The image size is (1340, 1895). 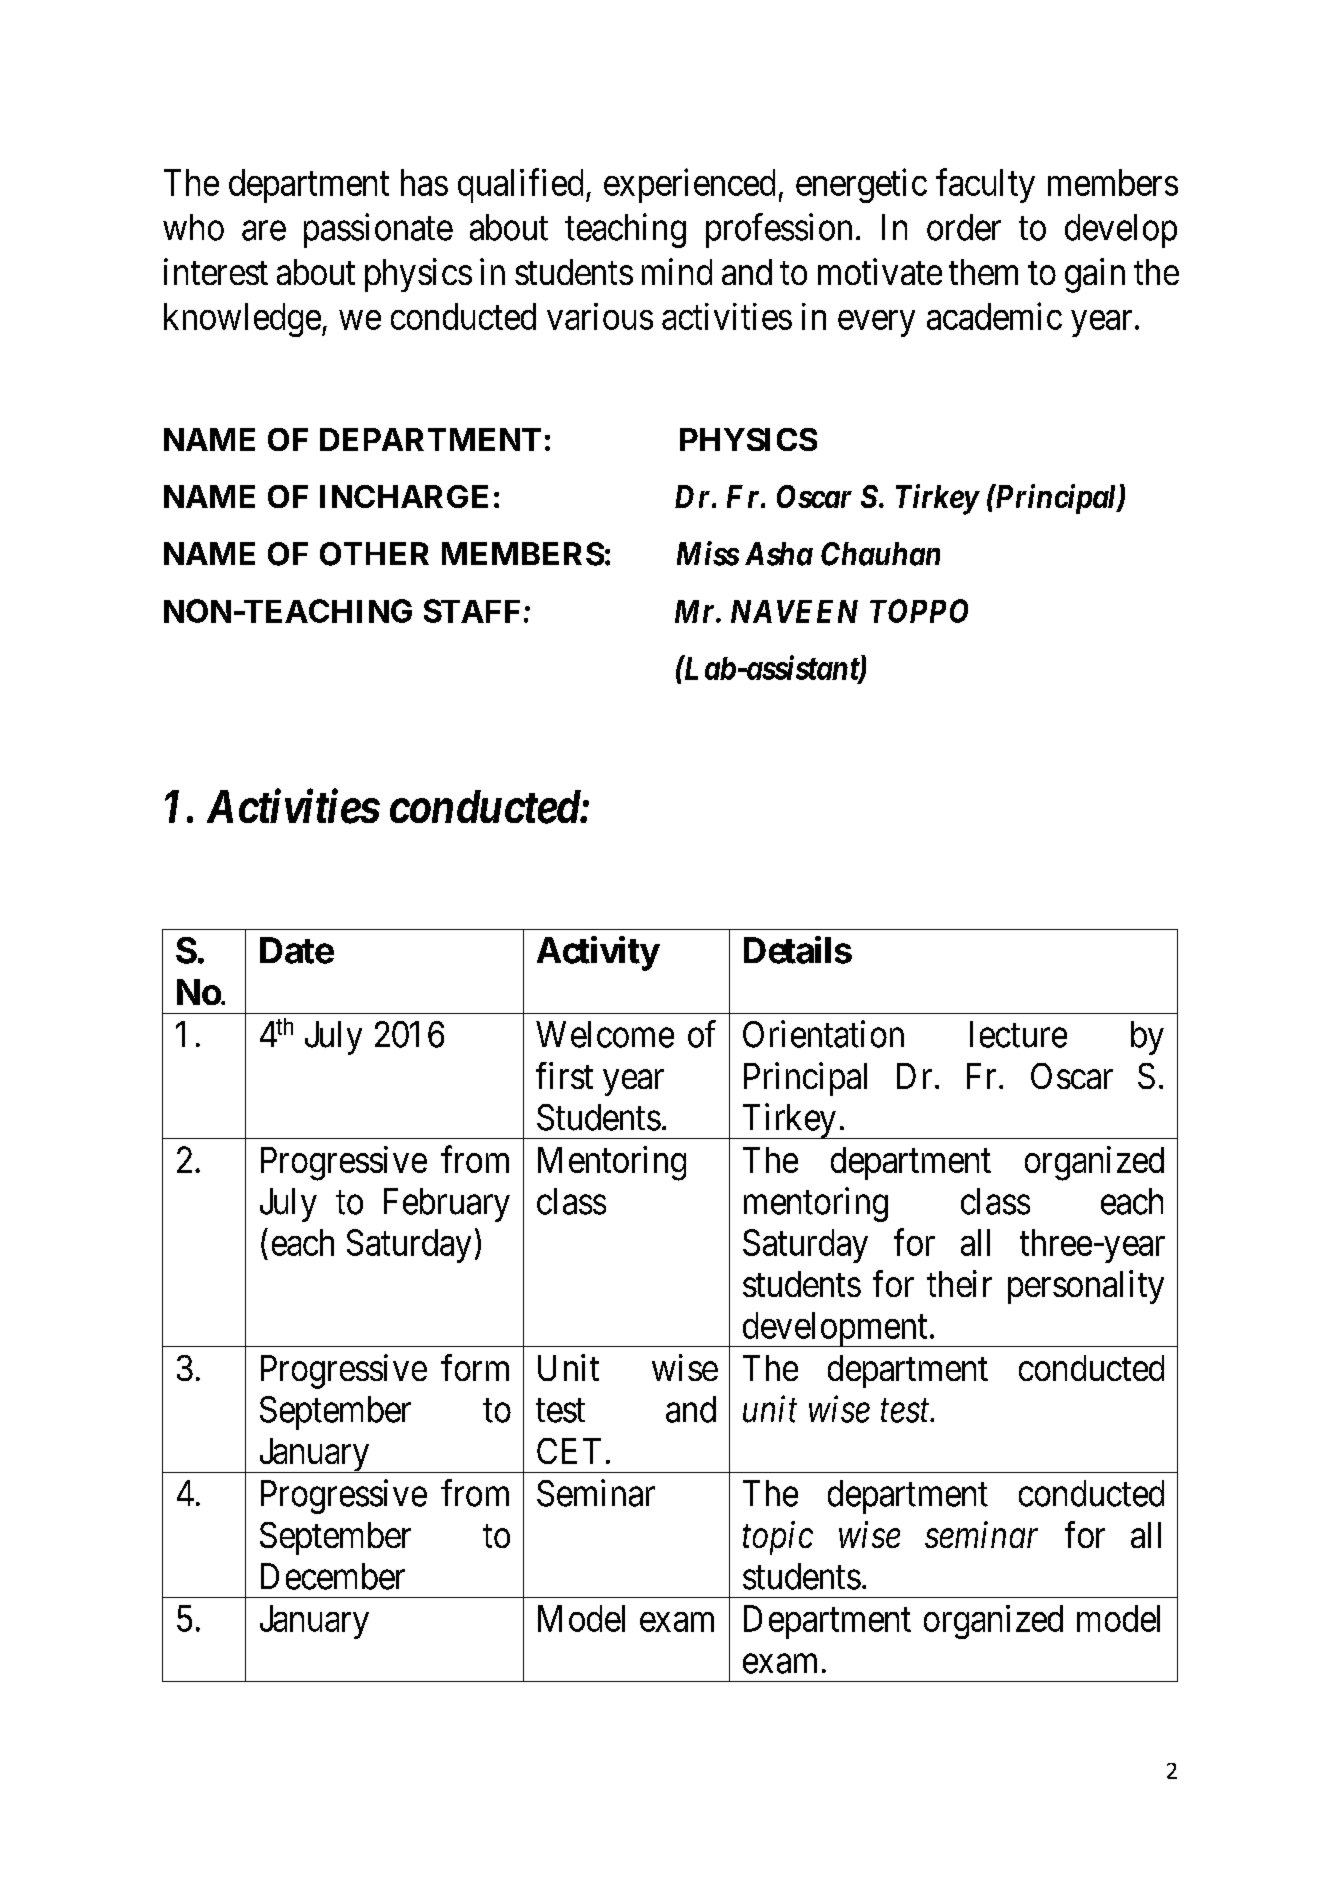 I want to click on February, so click(x=447, y=1205).
